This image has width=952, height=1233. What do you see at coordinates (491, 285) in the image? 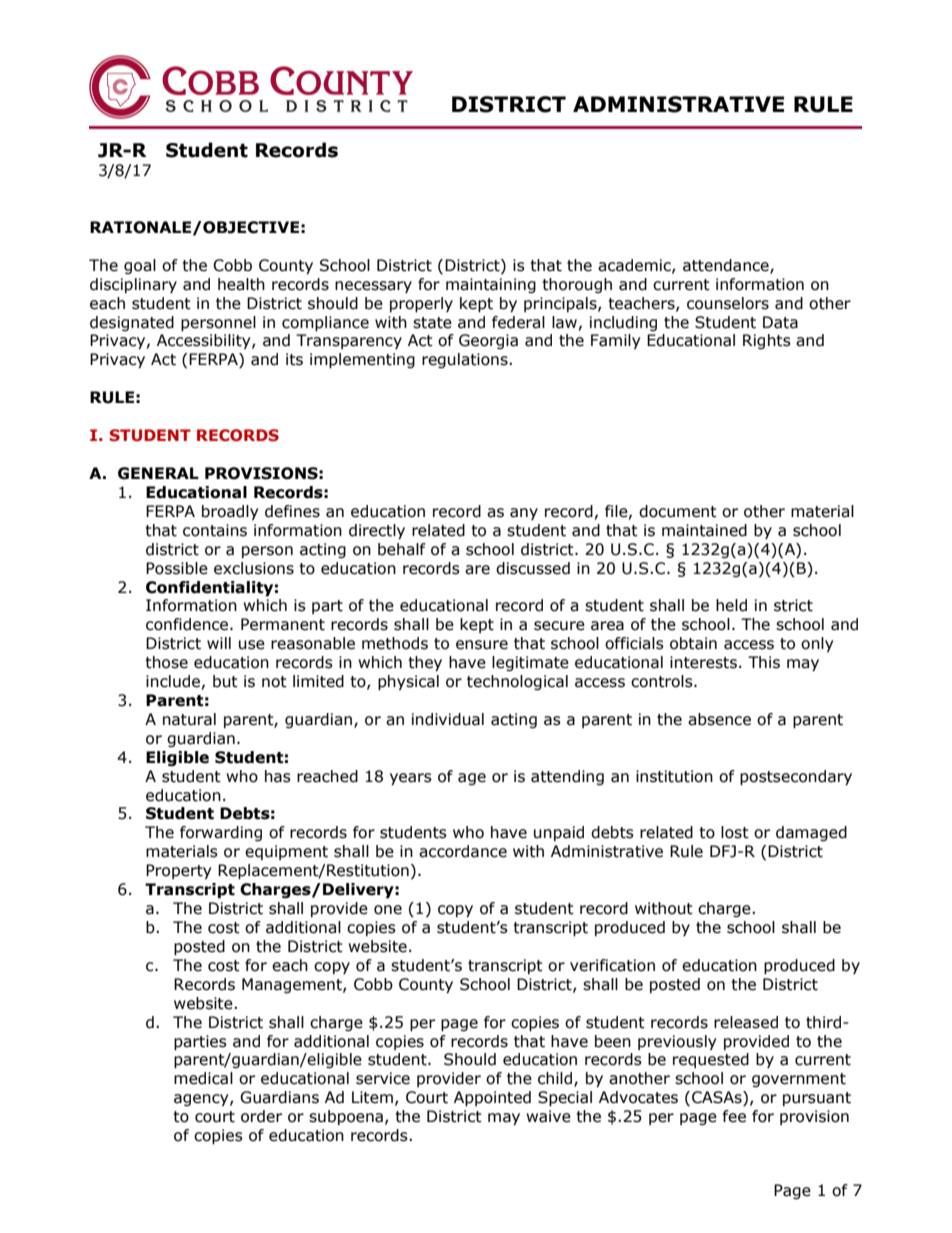
I see `maintaining` at bounding box center [491, 285].
